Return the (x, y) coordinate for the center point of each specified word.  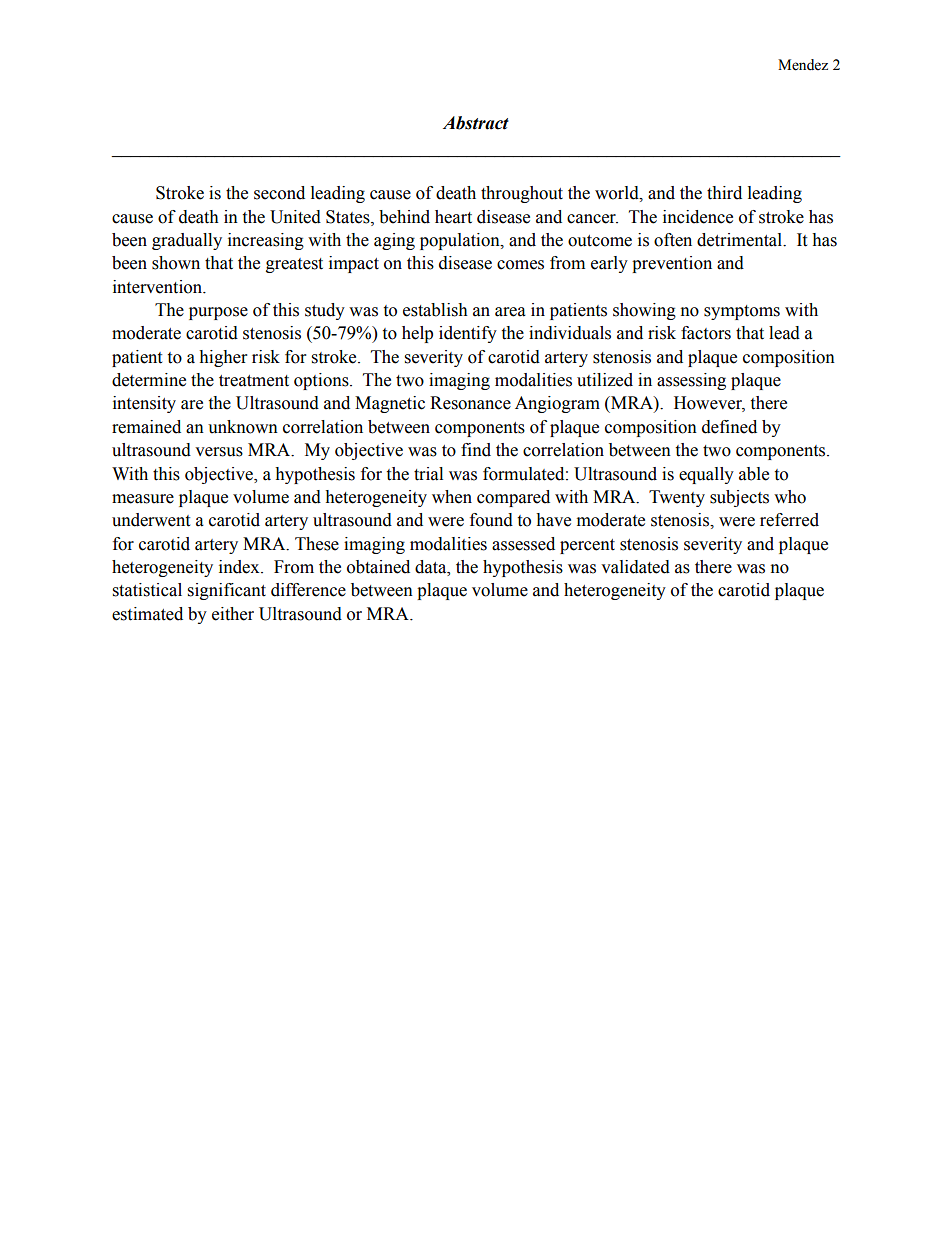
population (461, 241)
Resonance (470, 403)
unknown (243, 427)
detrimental (740, 240)
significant (227, 591)
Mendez (803, 65)
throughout (522, 194)
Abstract (476, 123)
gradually (187, 241)
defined (729, 427)
